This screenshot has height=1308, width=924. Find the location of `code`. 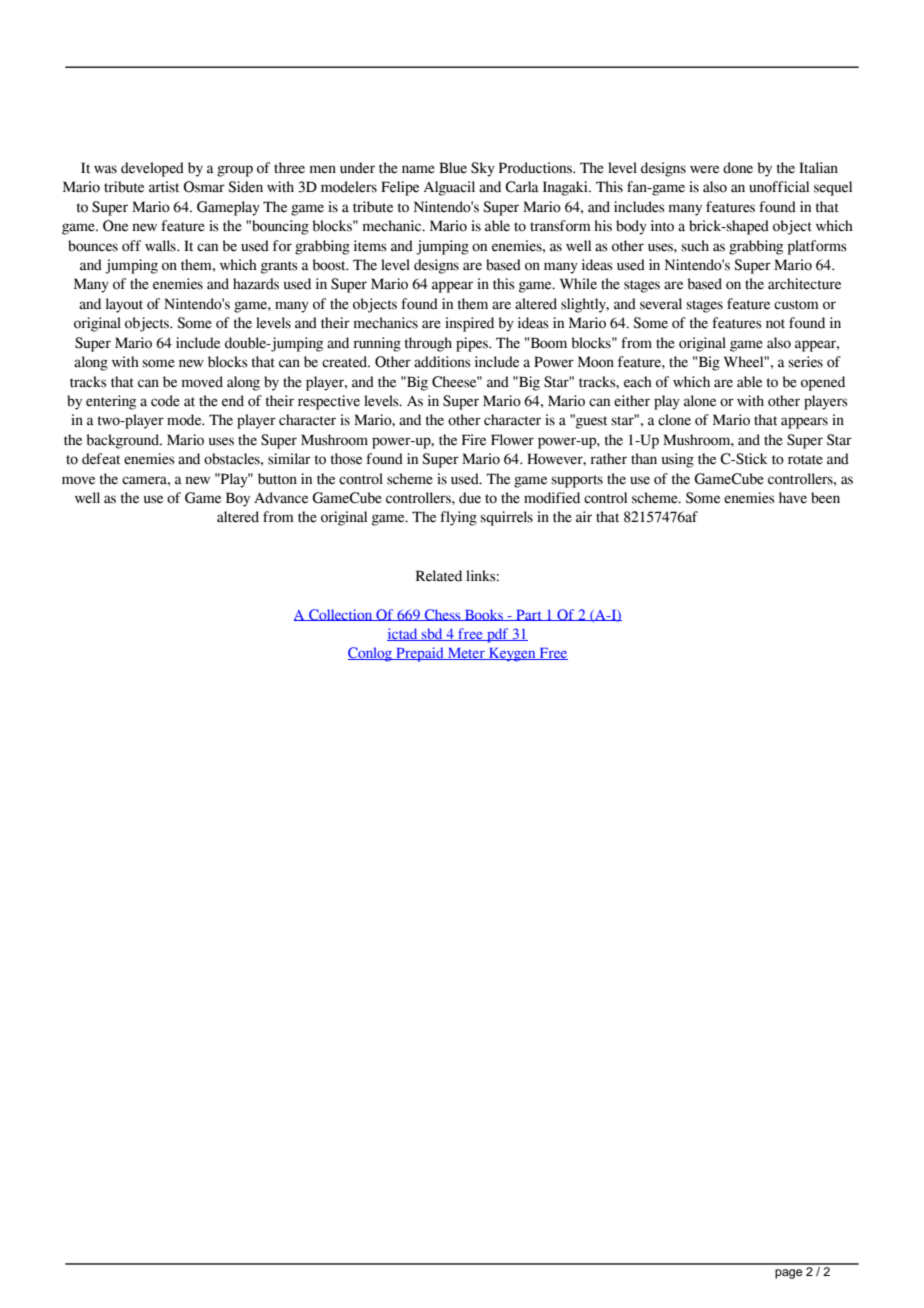

code is located at coordinates (165, 401).
